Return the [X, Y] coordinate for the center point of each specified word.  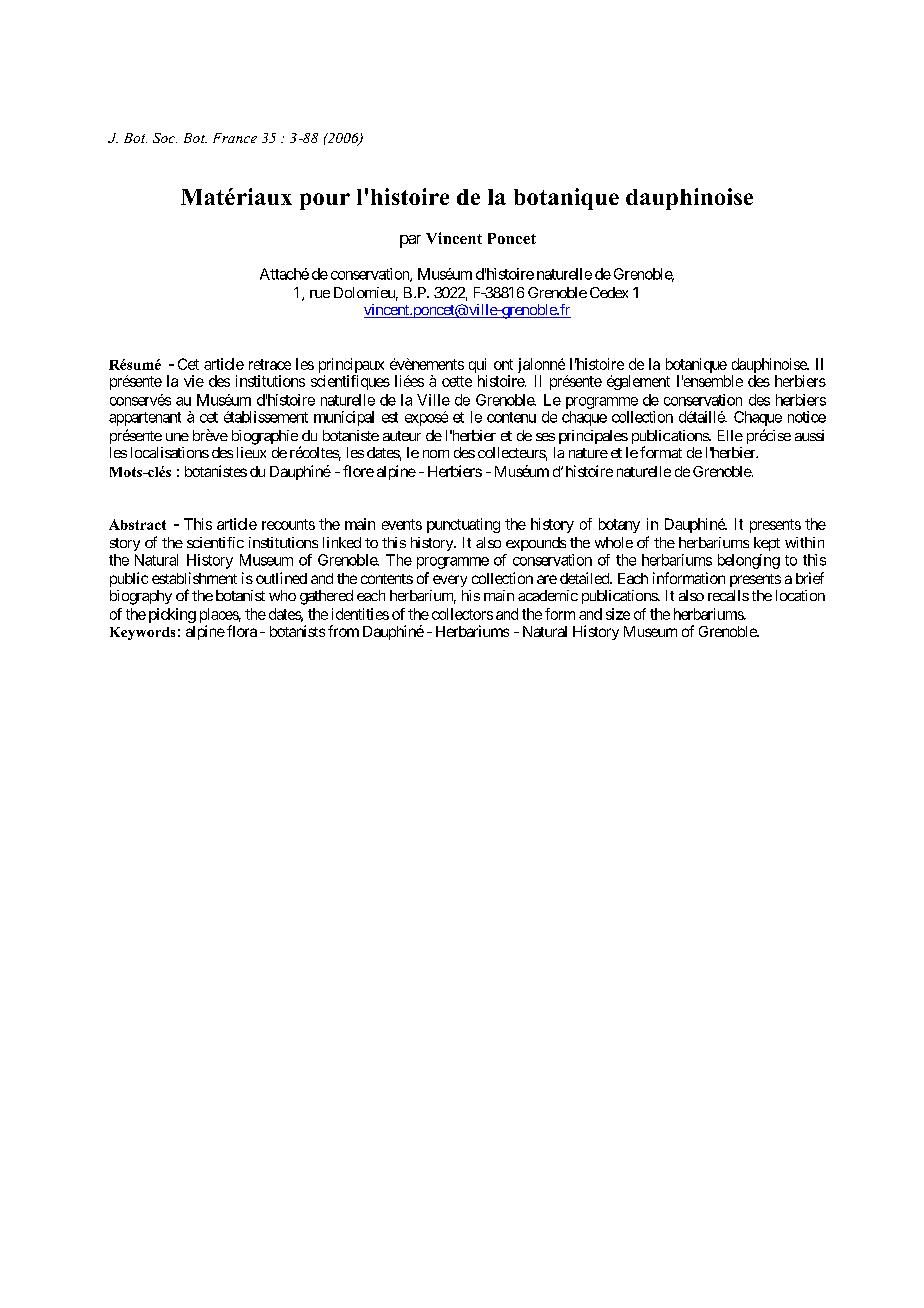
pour [325, 201]
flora [242, 631]
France [235, 138]
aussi [809, 435]
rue [320, 294]
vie [194, 381]
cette [457, 381]
